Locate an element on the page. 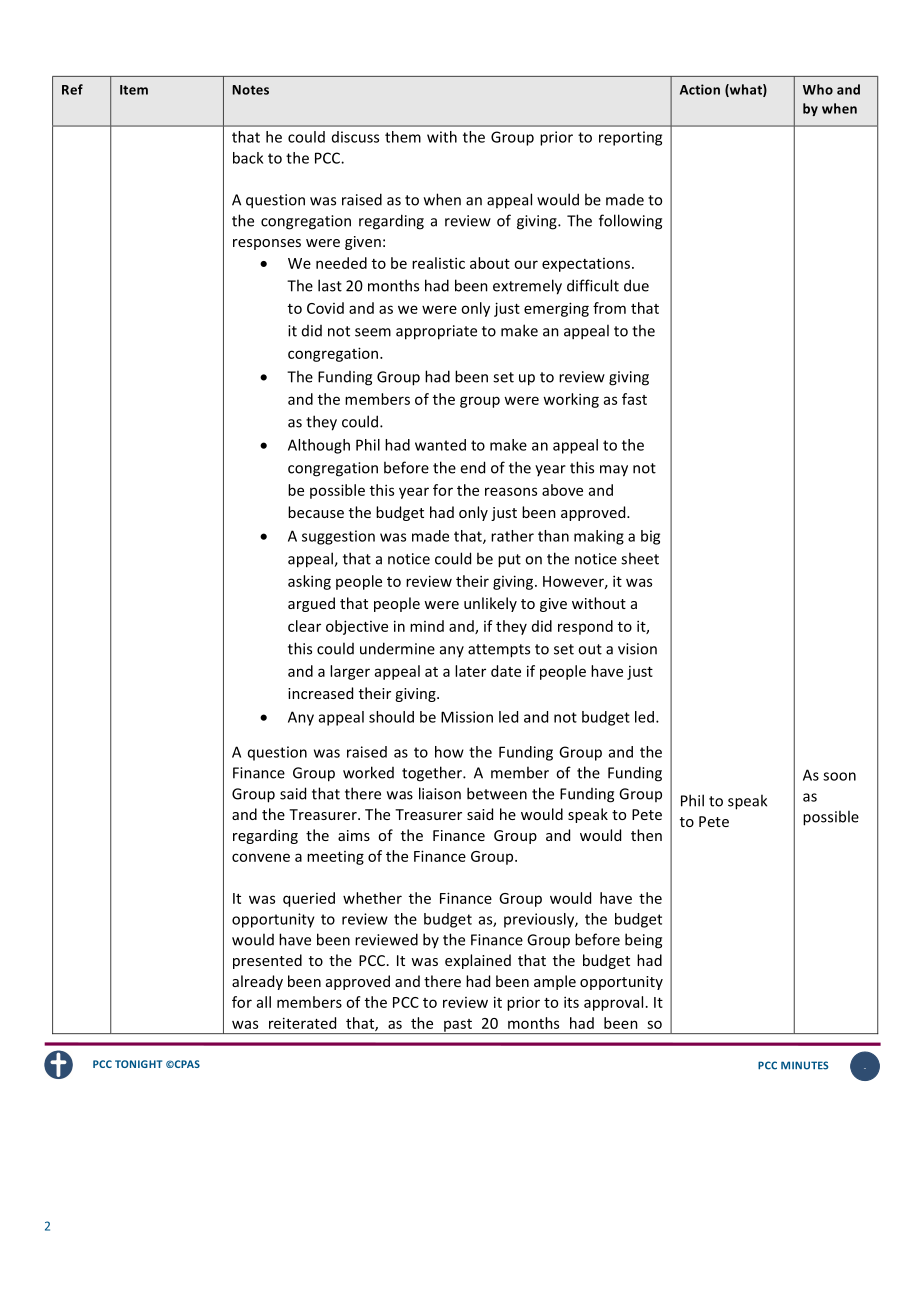  MINUTES is located at coordinates (804, 1065).
